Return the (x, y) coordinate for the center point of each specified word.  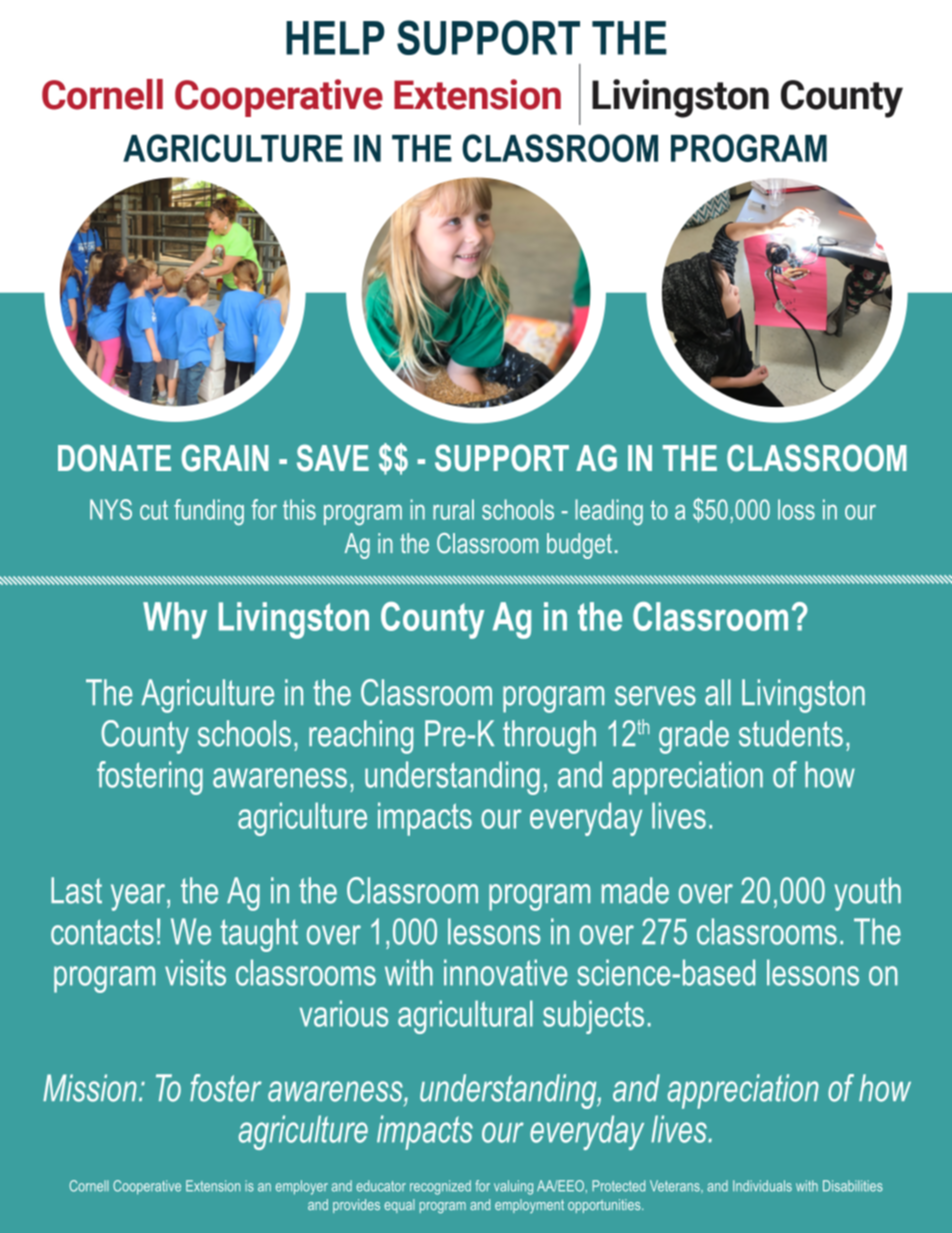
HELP (335, 38)
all (718, 692)
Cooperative (147, 1187)
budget (579, 546)
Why (175, 620)
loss (796, 509)
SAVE (333, 458)
